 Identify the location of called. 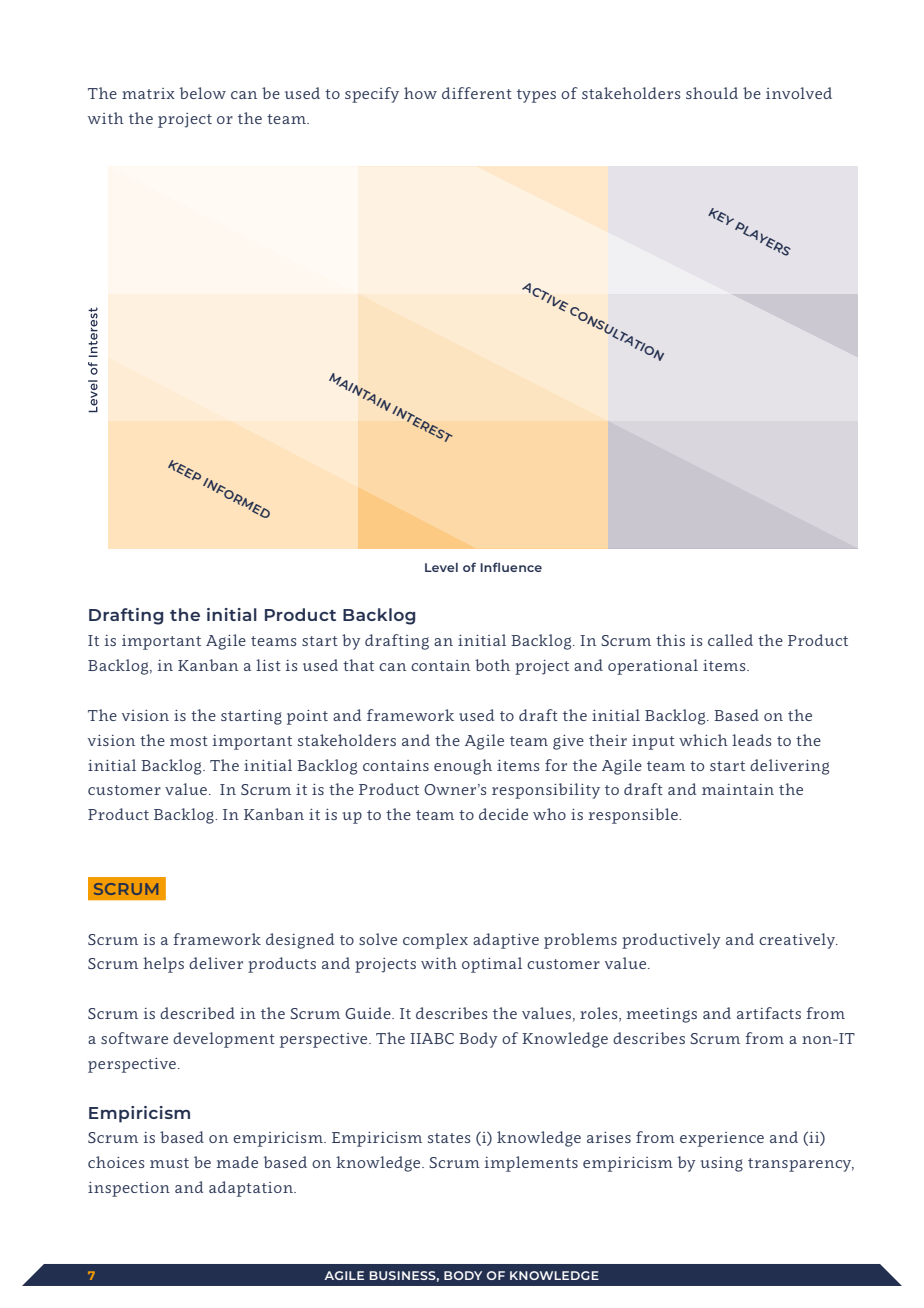
(730, 640).
